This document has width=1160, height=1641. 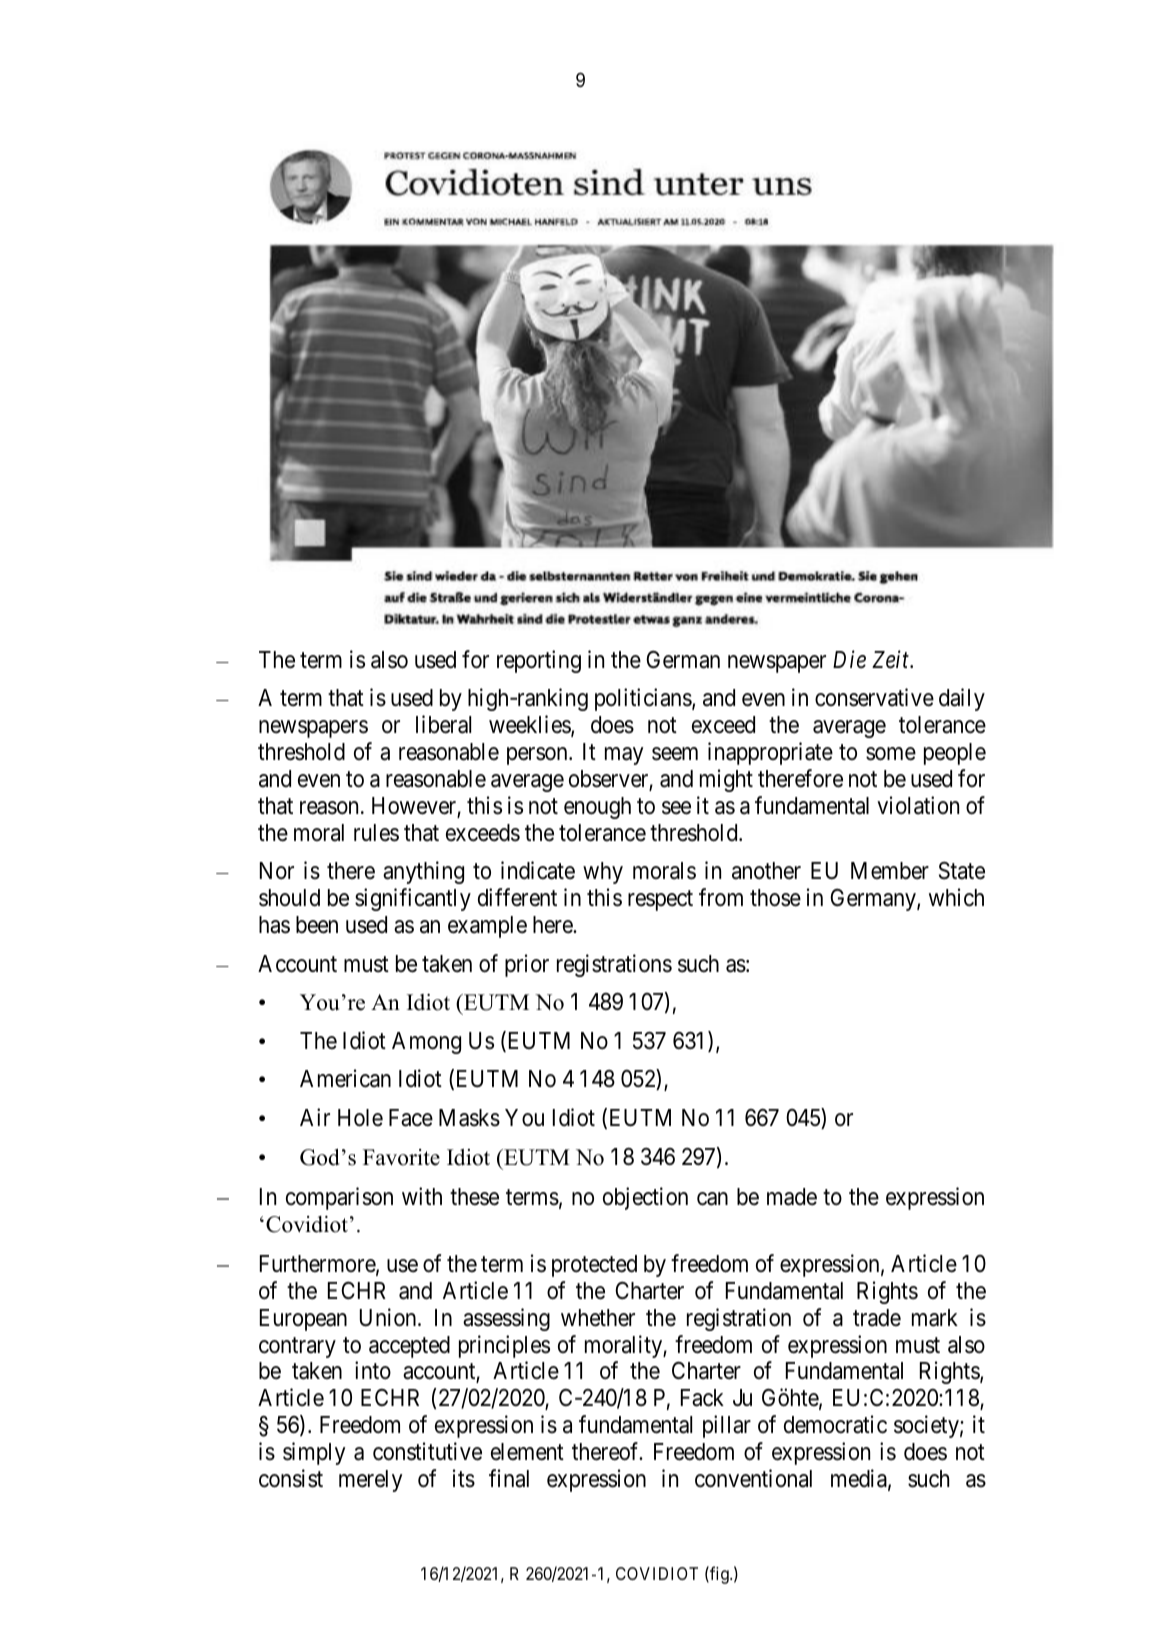 What do you see at coordinates (469, 1118) in the document?
I see `Masks` at bounding box center [469, 1118].
